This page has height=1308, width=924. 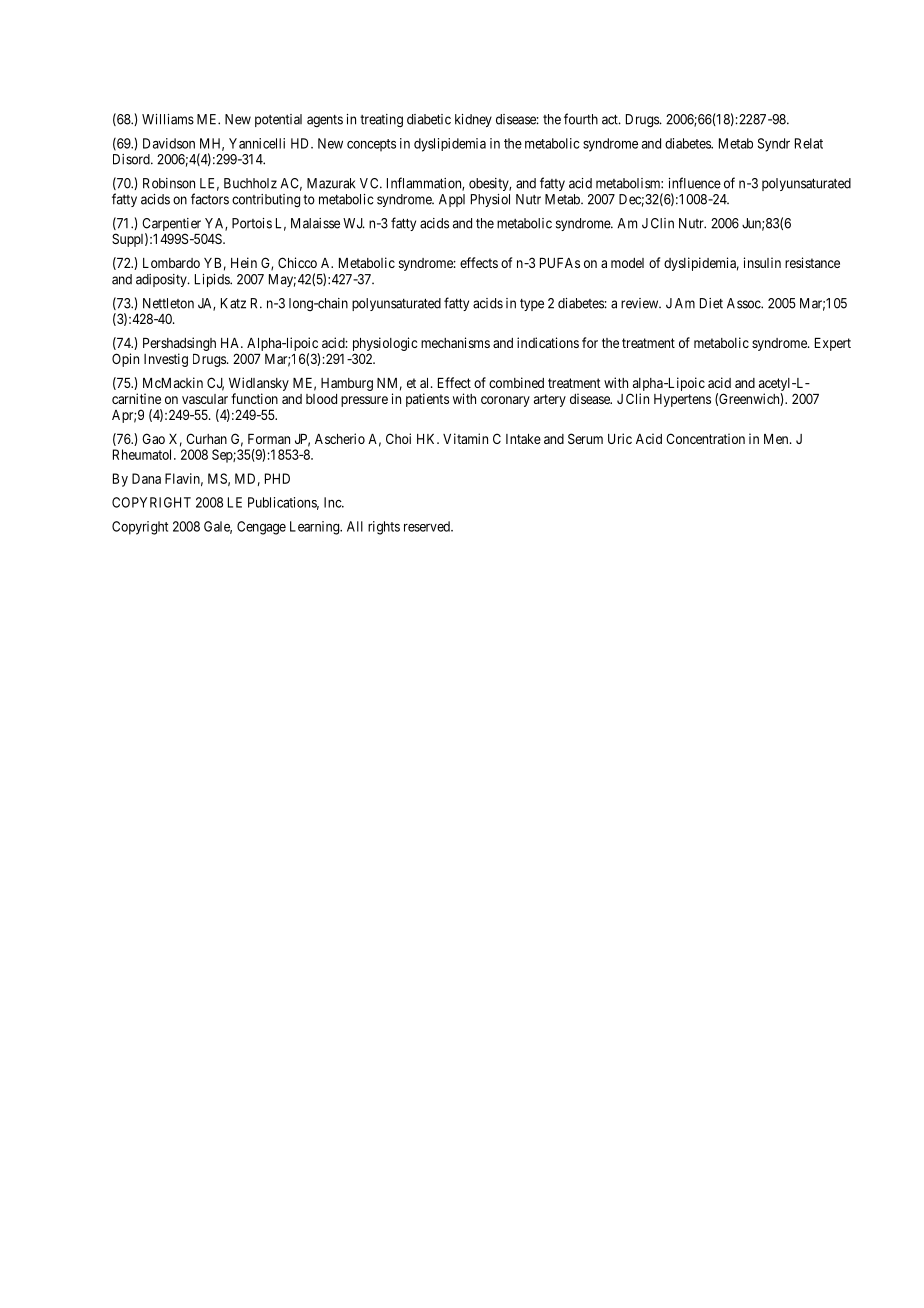 I want to click on Cengage, so click(x=261, y=528).
